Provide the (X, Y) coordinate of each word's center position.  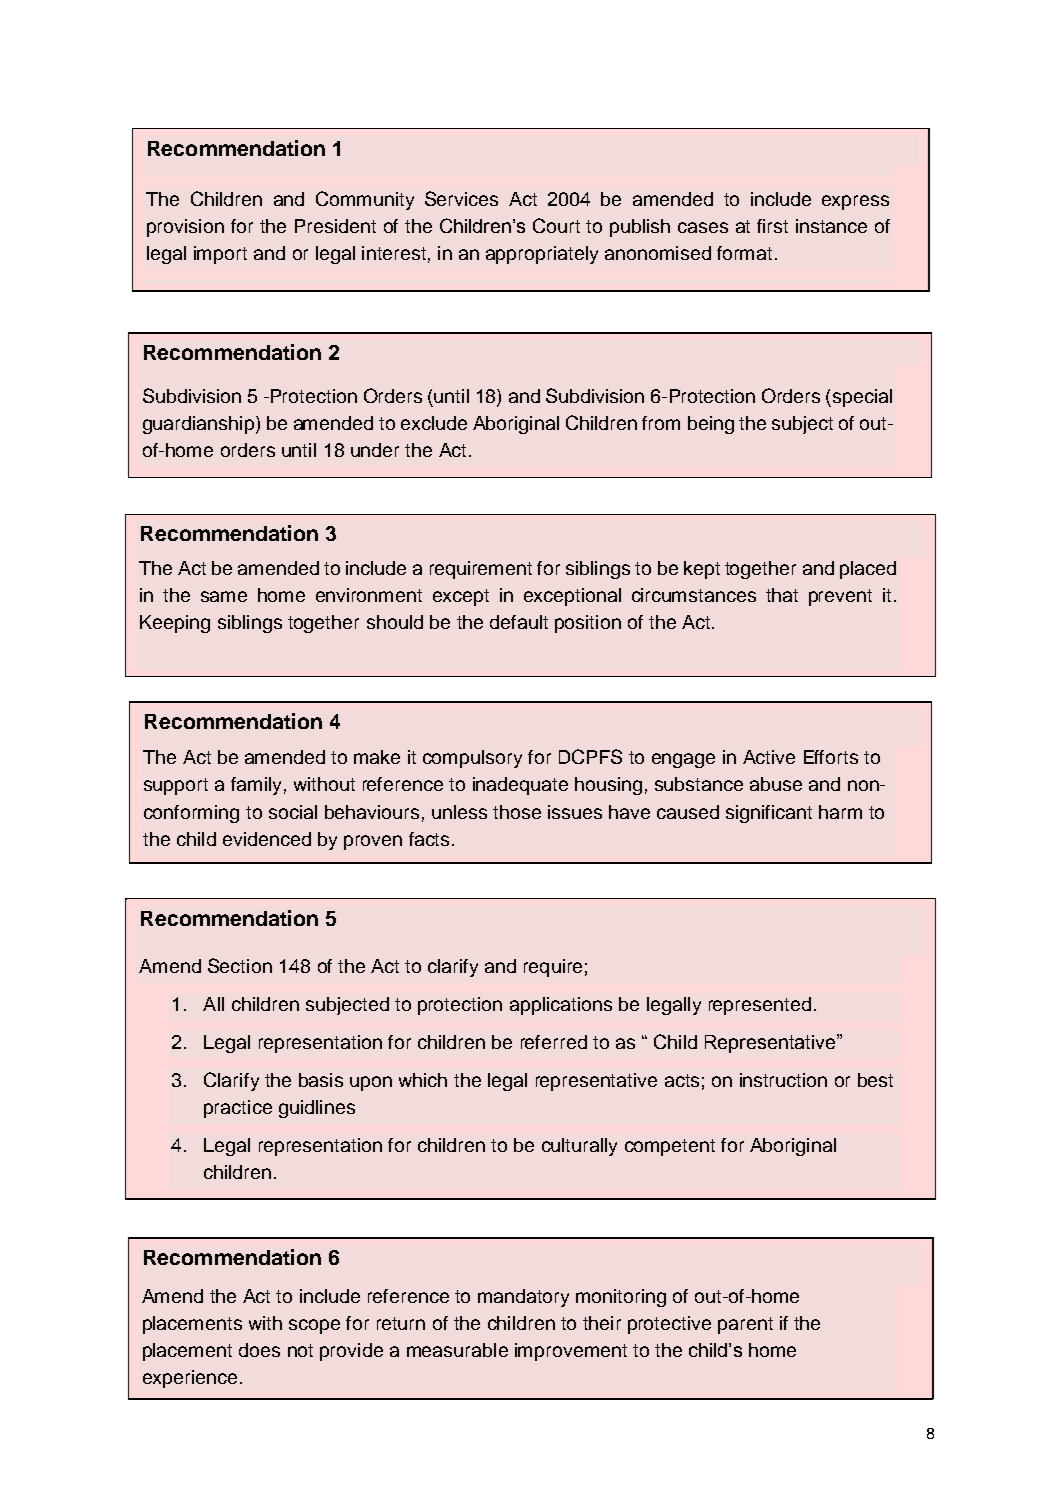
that (782, 595)
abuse (776, 784)
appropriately (542, 255)
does (259, 1350)
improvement (571, 1352)
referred (554, 1042)
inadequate (520, 786)
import (220, 255)
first (772, 226)
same (224, 596)
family (256, 786)
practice (238, 1109)
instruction (783, 1080)
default (519, 622)
